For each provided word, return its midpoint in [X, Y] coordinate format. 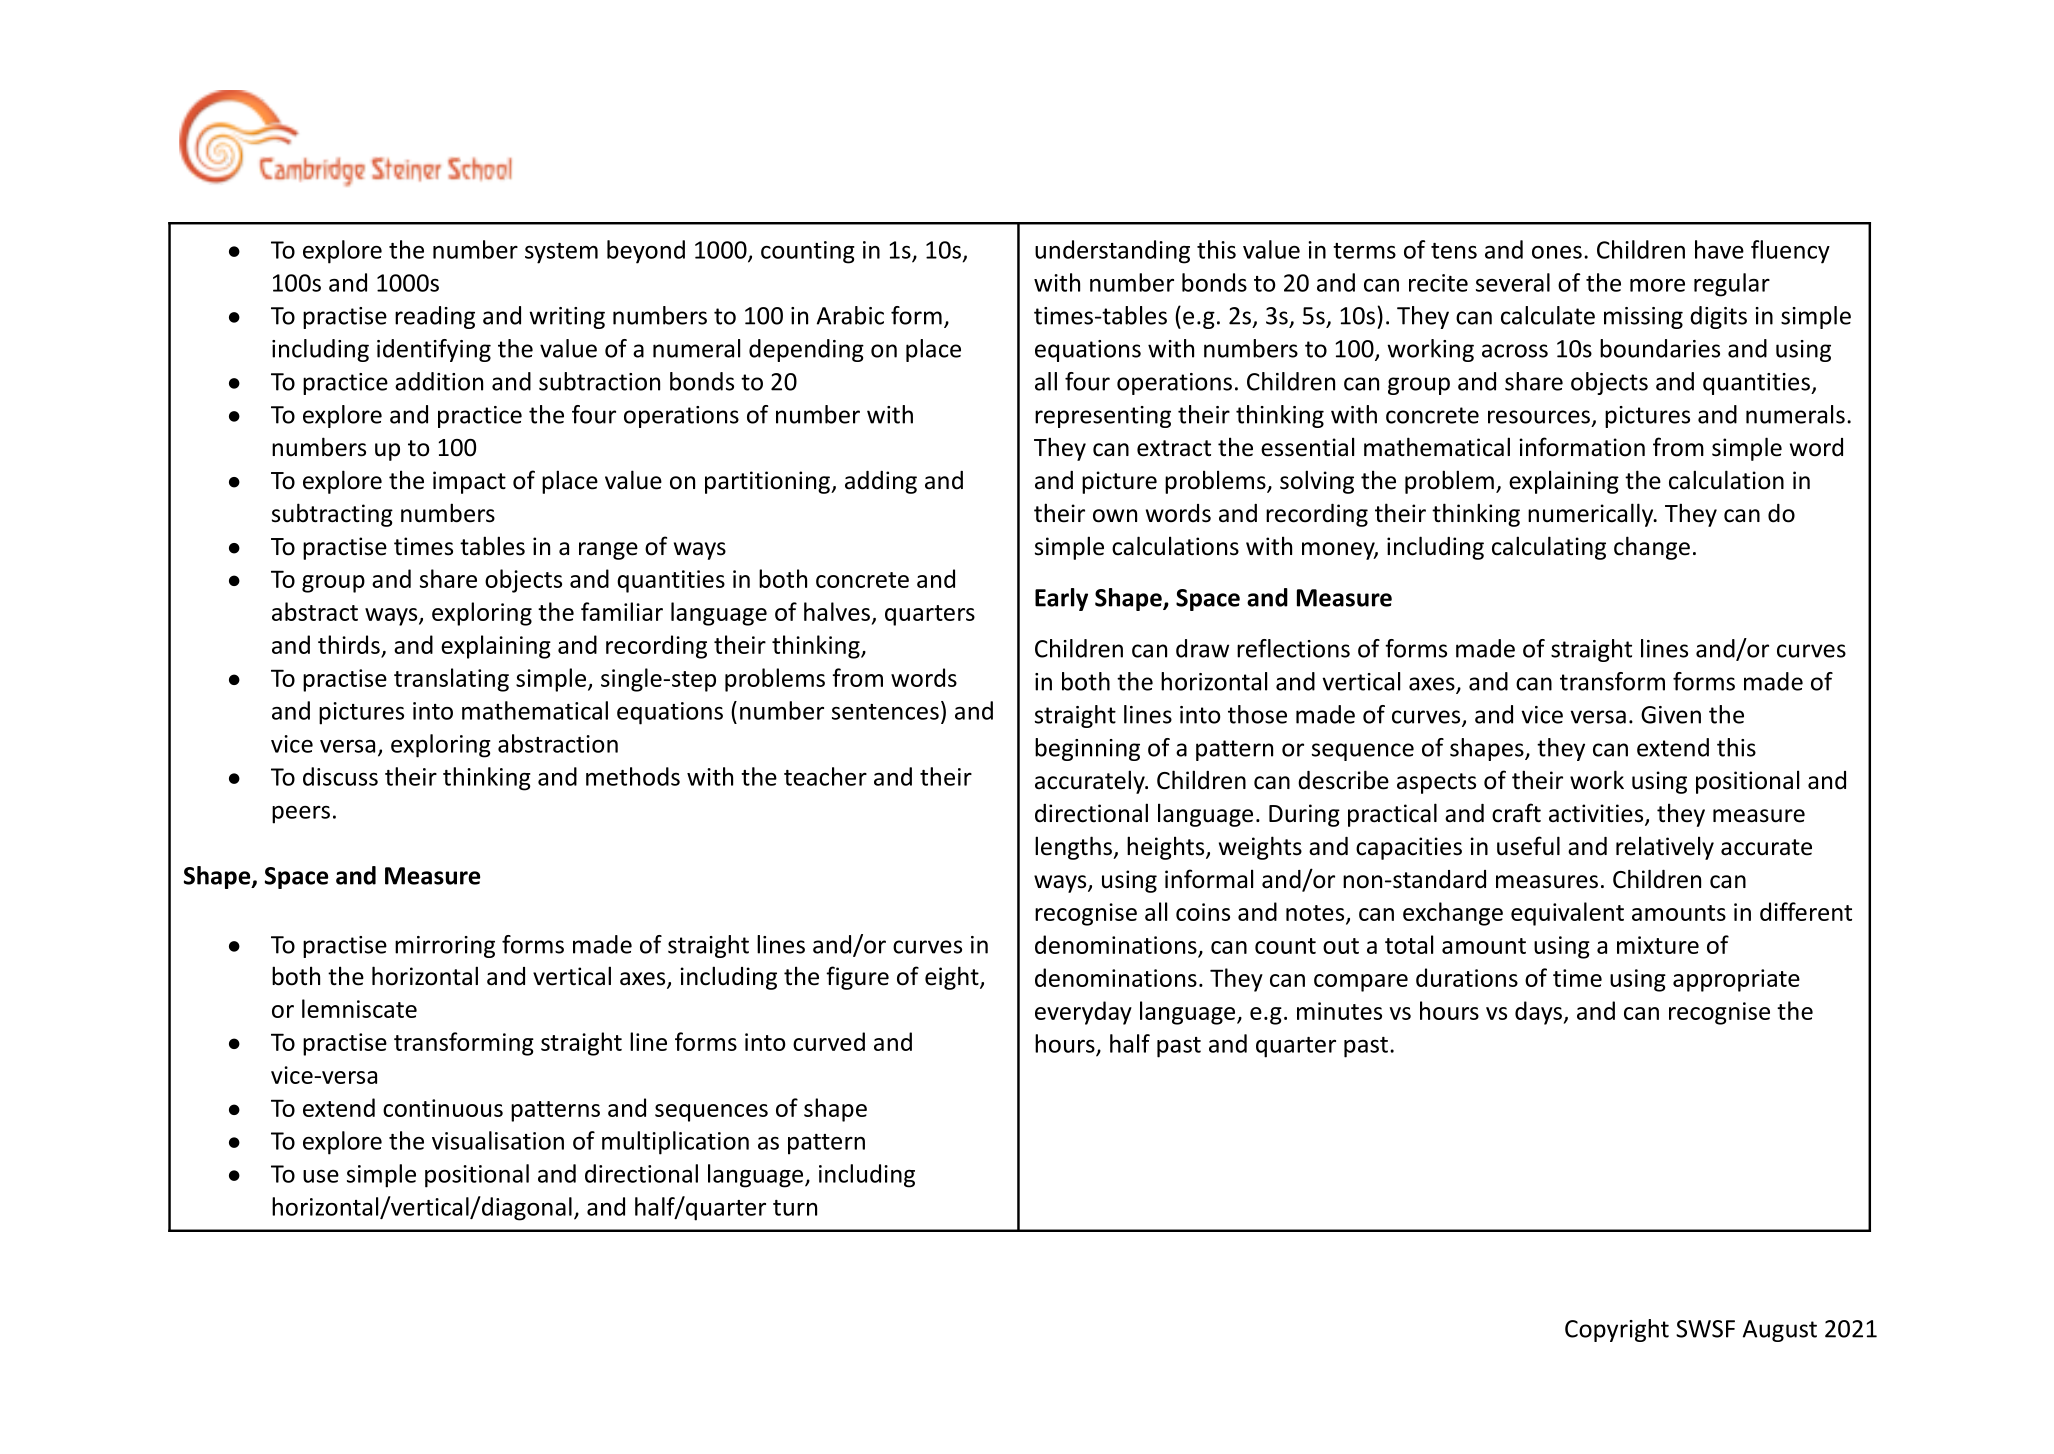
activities [1597, 814]
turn [795, 1208]
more [1657, 285]
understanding [1112, 252]
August [1780, 1331]
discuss [340, 776]
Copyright [1617, 1330]
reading [435, 317]
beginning [1087, 749]
